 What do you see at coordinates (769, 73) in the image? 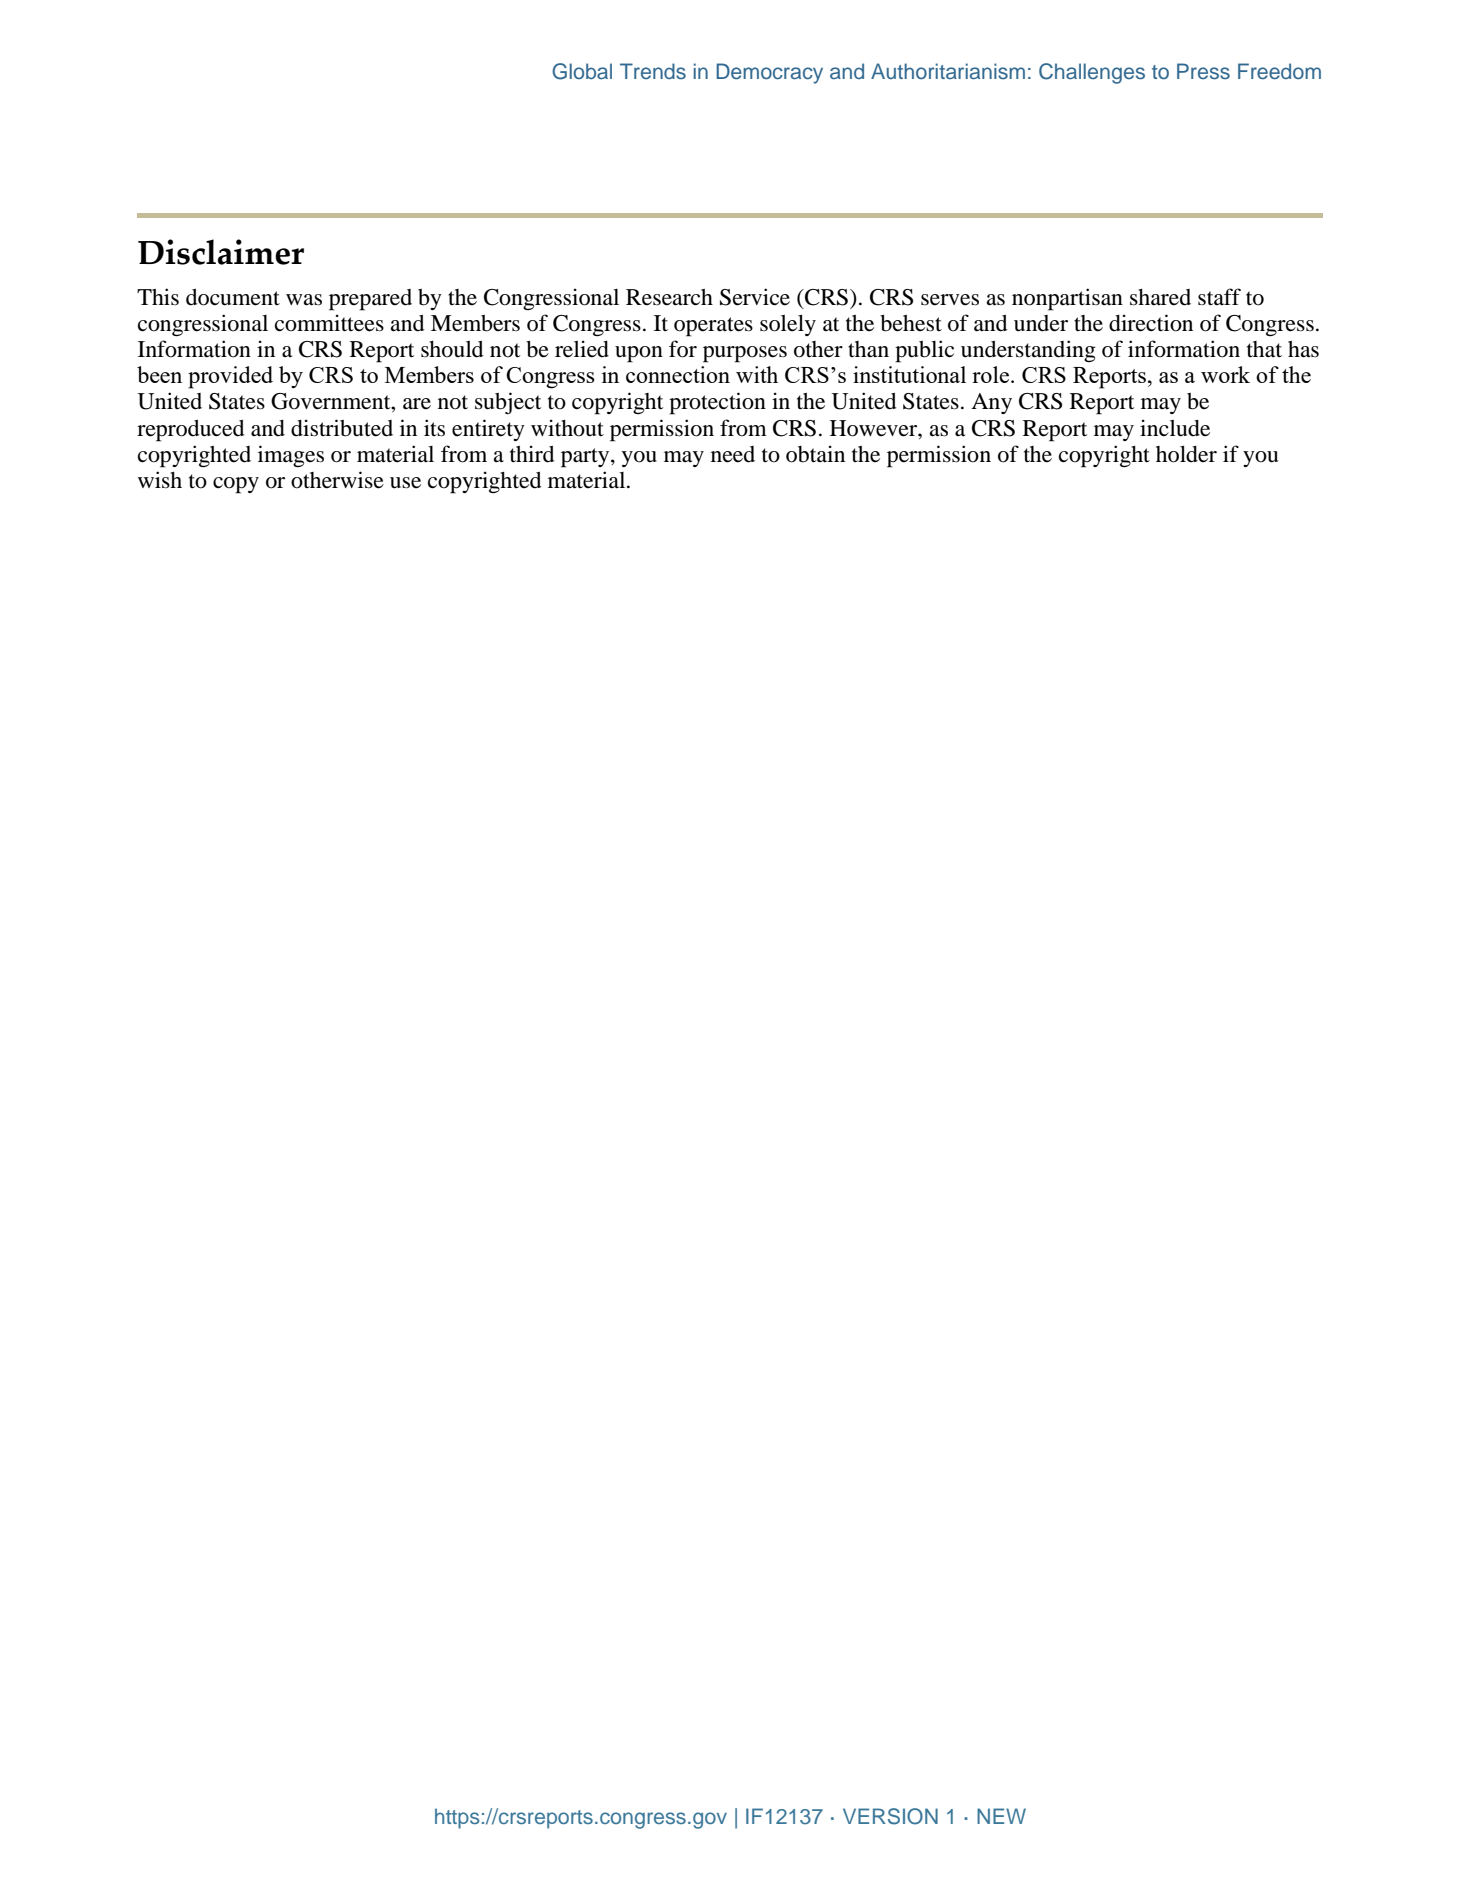
I see `Democracy` at bounding box center [769, 73].
